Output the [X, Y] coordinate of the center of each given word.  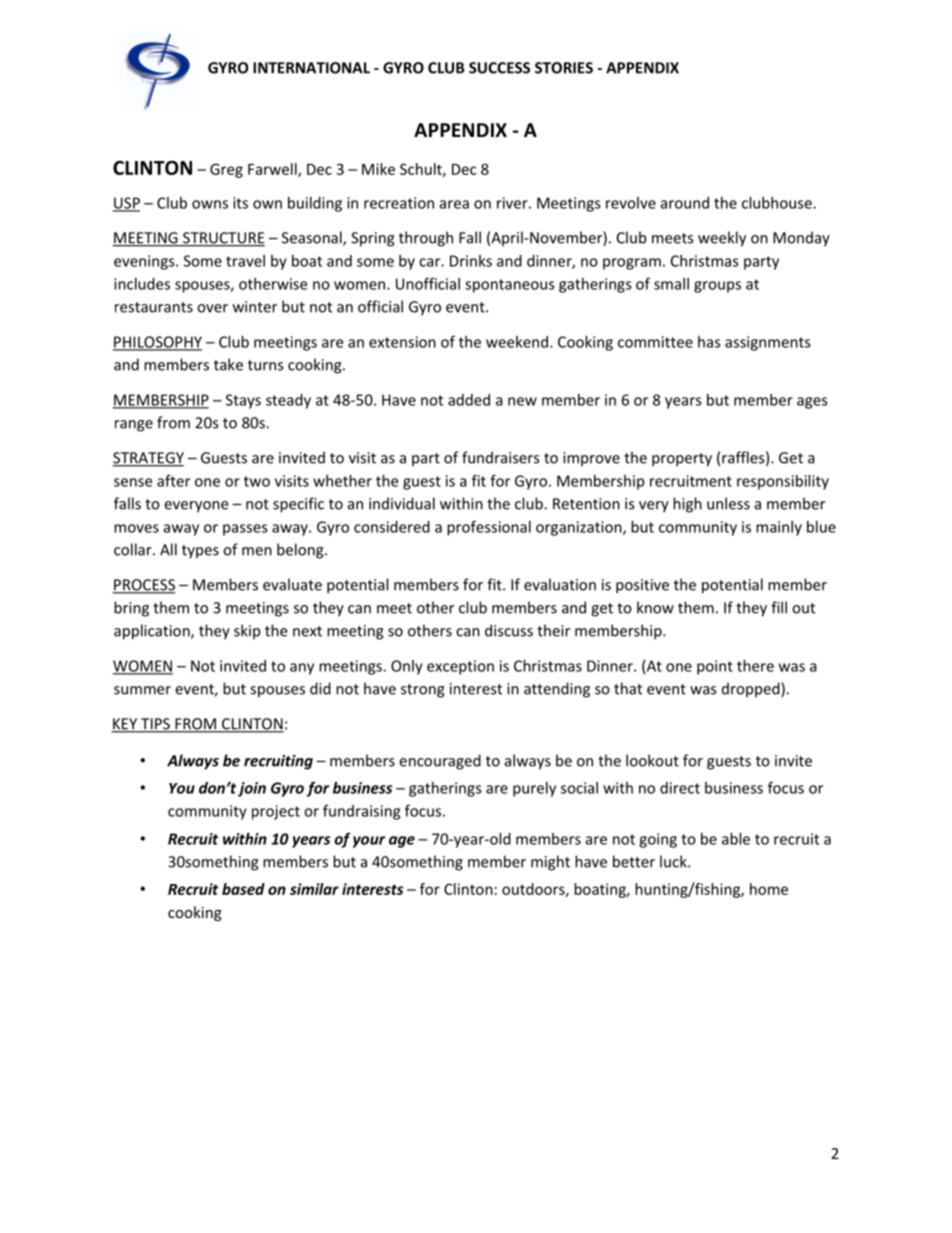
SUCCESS [499, 68]
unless [728, 503]
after [173, 480]
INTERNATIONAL [311, 68]
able [736, 839]
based [243, 889]
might [550, 863]
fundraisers [500, 457]
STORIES [564, 68]
